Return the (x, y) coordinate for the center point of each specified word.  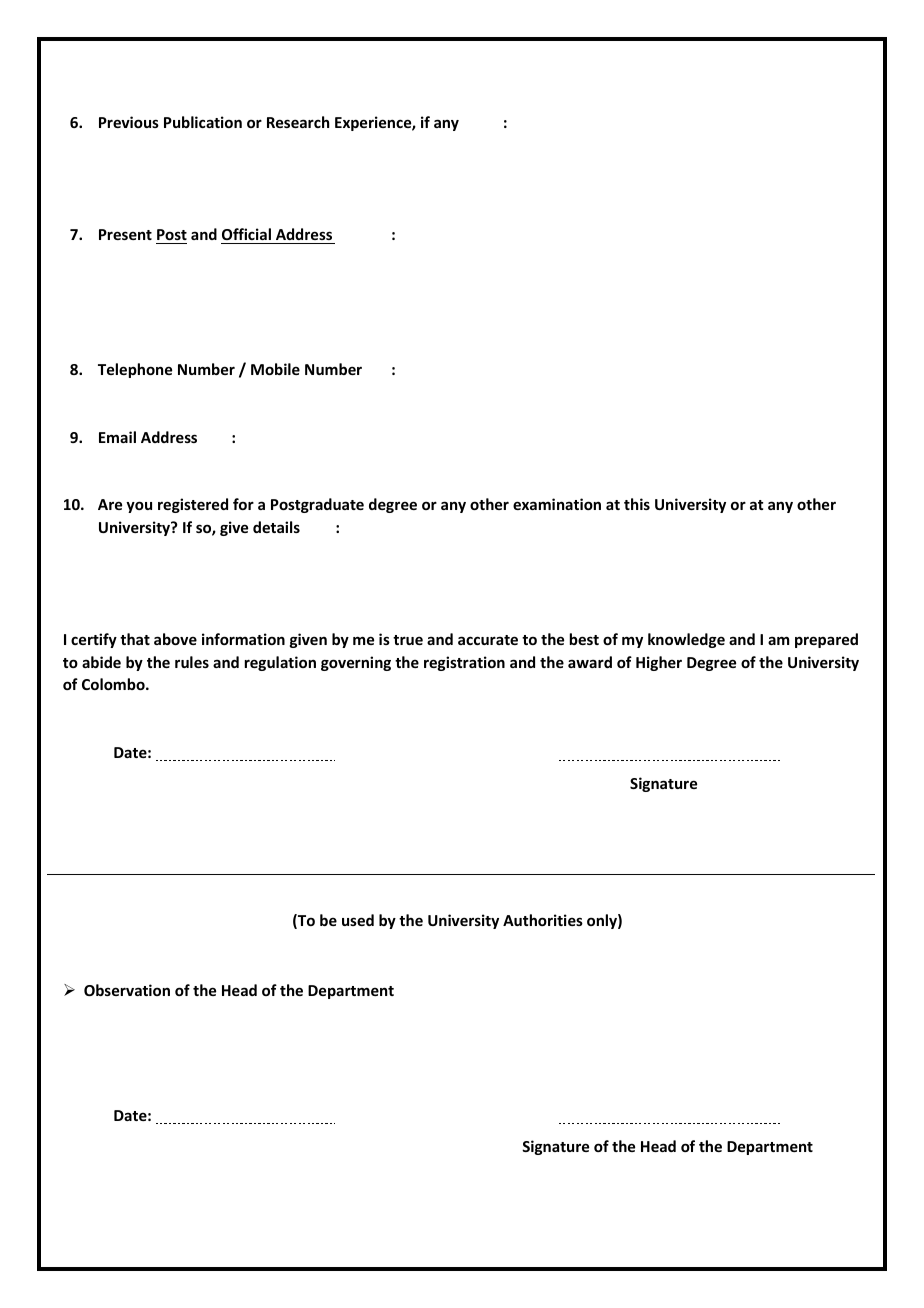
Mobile (275, 369)
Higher (659, 663)
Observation (127, 990)
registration (464, 663)
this (637, 504)
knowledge (686, 640)
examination (557, 504)
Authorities (543, 920)
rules (192, 662)
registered (193, 505)
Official (246, 234)
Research (298, 122)
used (358, 920)
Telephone (135, 370)
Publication (203, 122)
